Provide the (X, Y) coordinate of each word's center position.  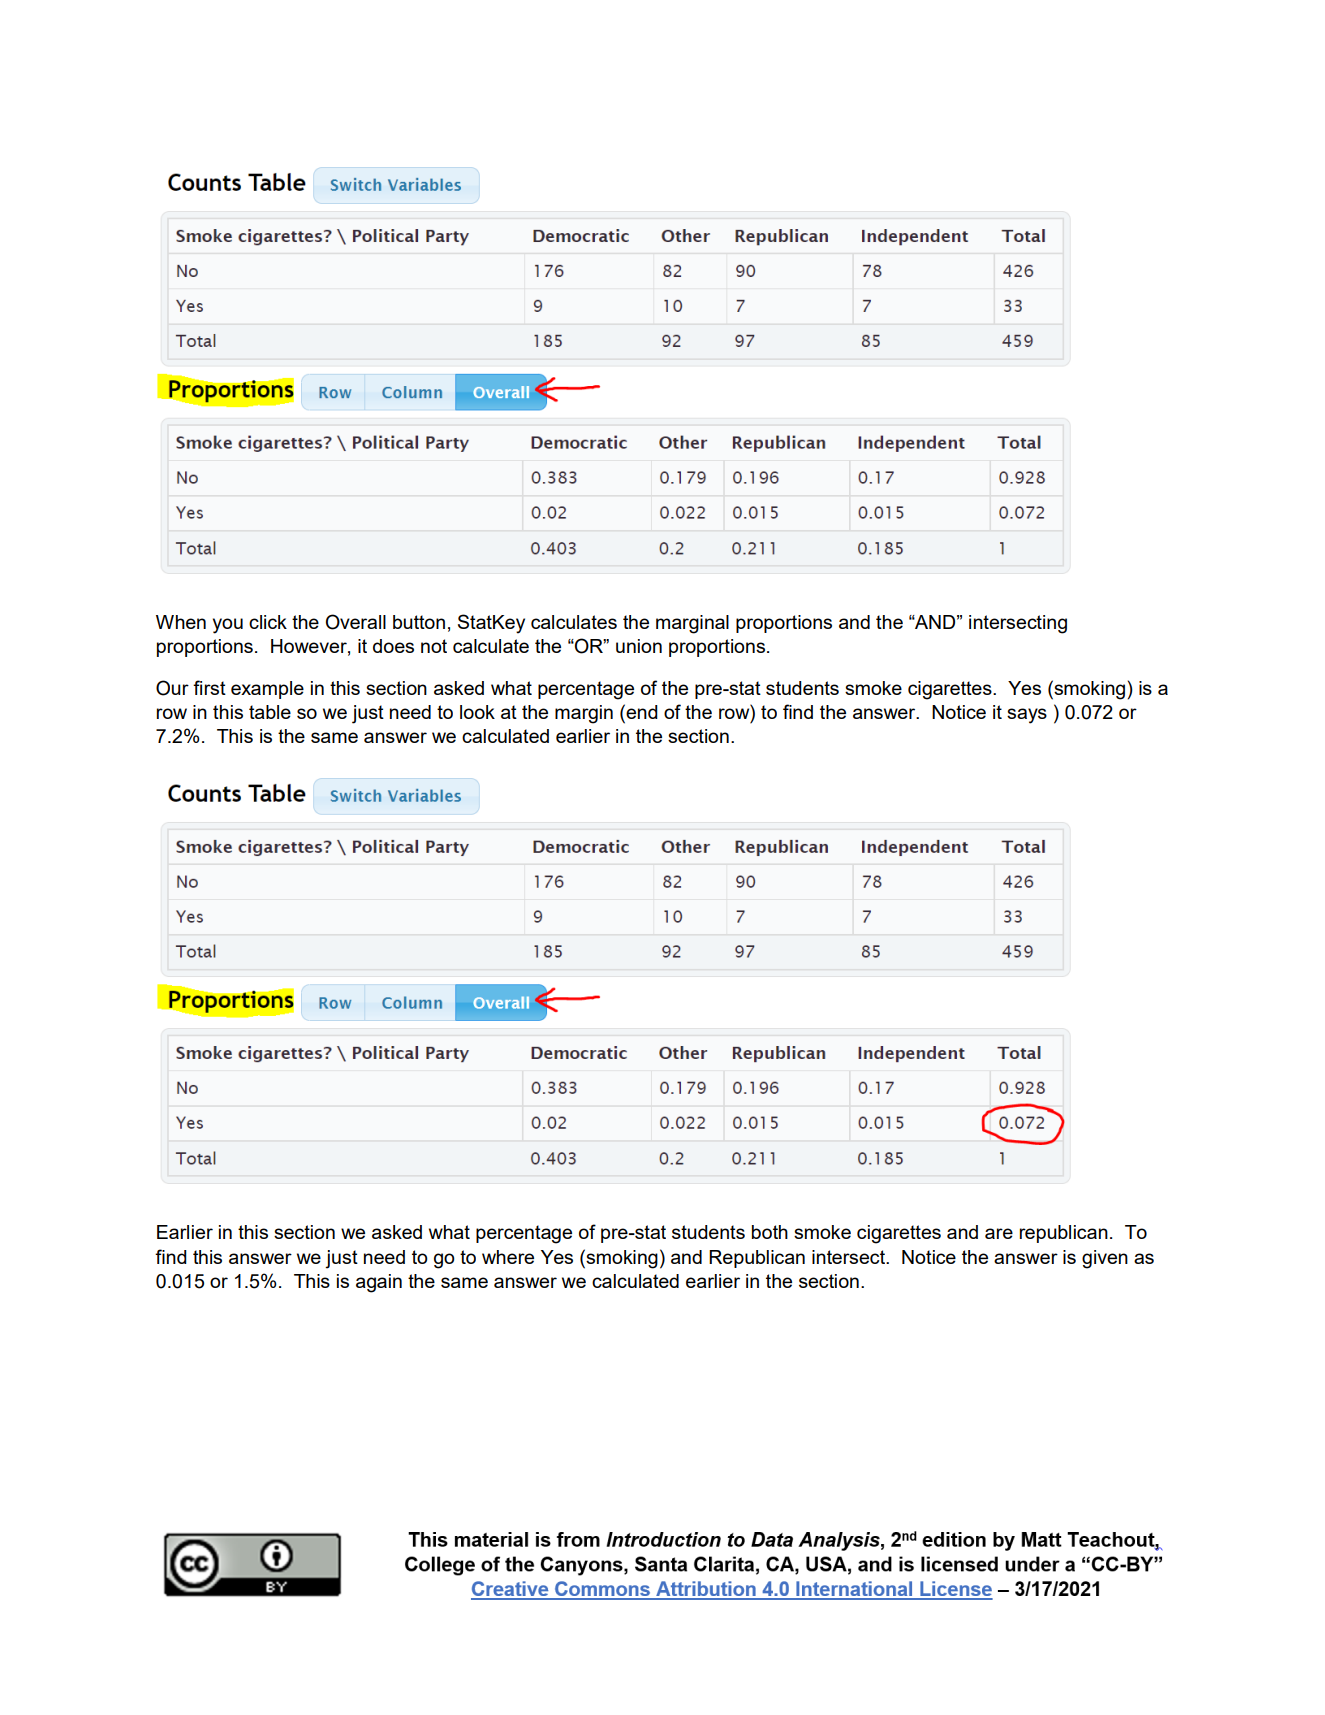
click (268, 622)
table (270, 712)
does (393, 646)
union (639, 646)
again (379, 1283)
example (267, 690)
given (1105, 1259)
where (508, 1257)
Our (172, 688)
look (477, 712)
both (770, 1232)
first (209, 687)
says (1027, 716)
